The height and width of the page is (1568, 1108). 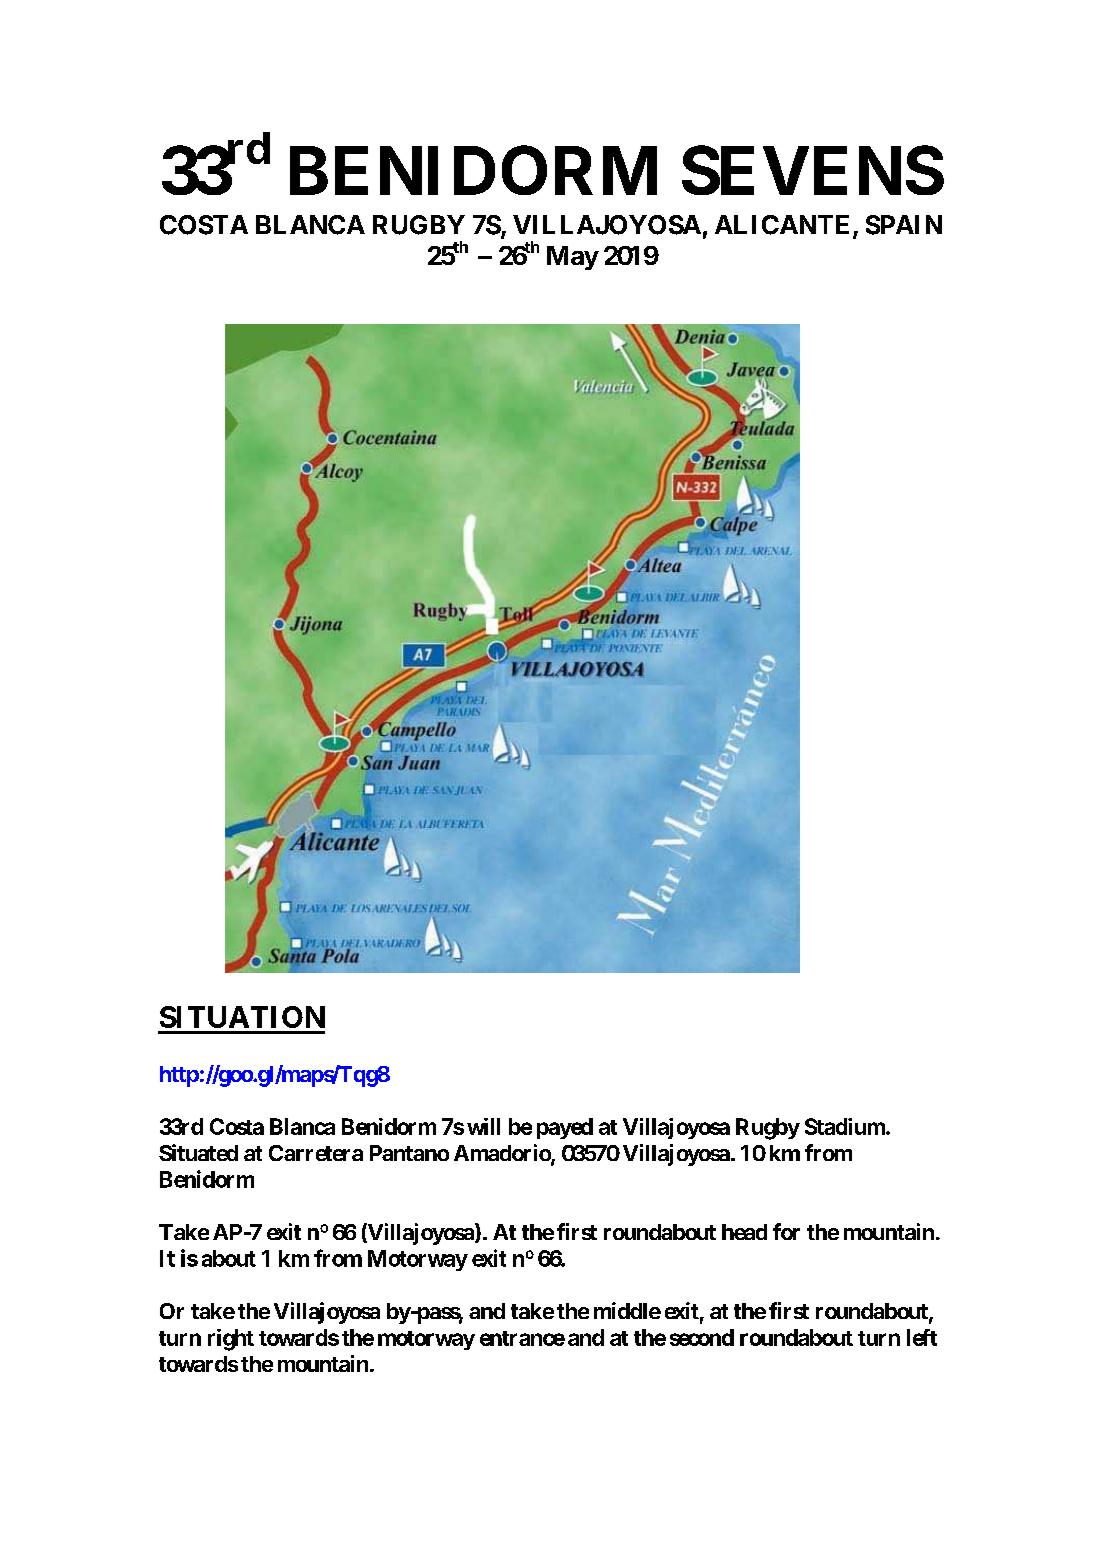 What do you see at coordinates (316, 1153) in the page?
I see `Carretera` at bounding box center [316, 1153].
